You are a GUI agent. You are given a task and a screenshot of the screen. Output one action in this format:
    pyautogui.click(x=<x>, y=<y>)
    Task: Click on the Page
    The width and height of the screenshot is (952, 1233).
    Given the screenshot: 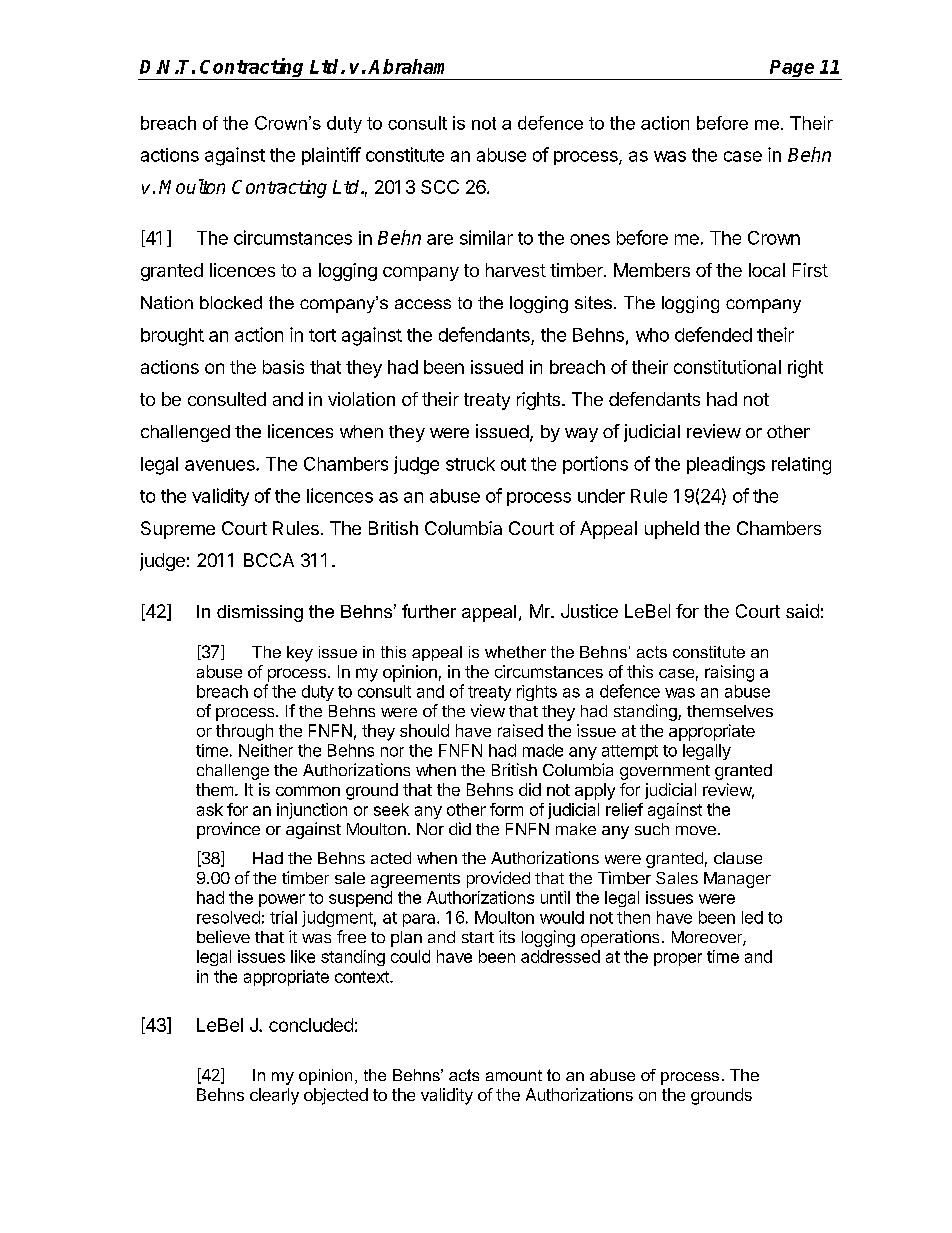 What is the action you would take?
    pyautogui.click(x=792, y=70)
